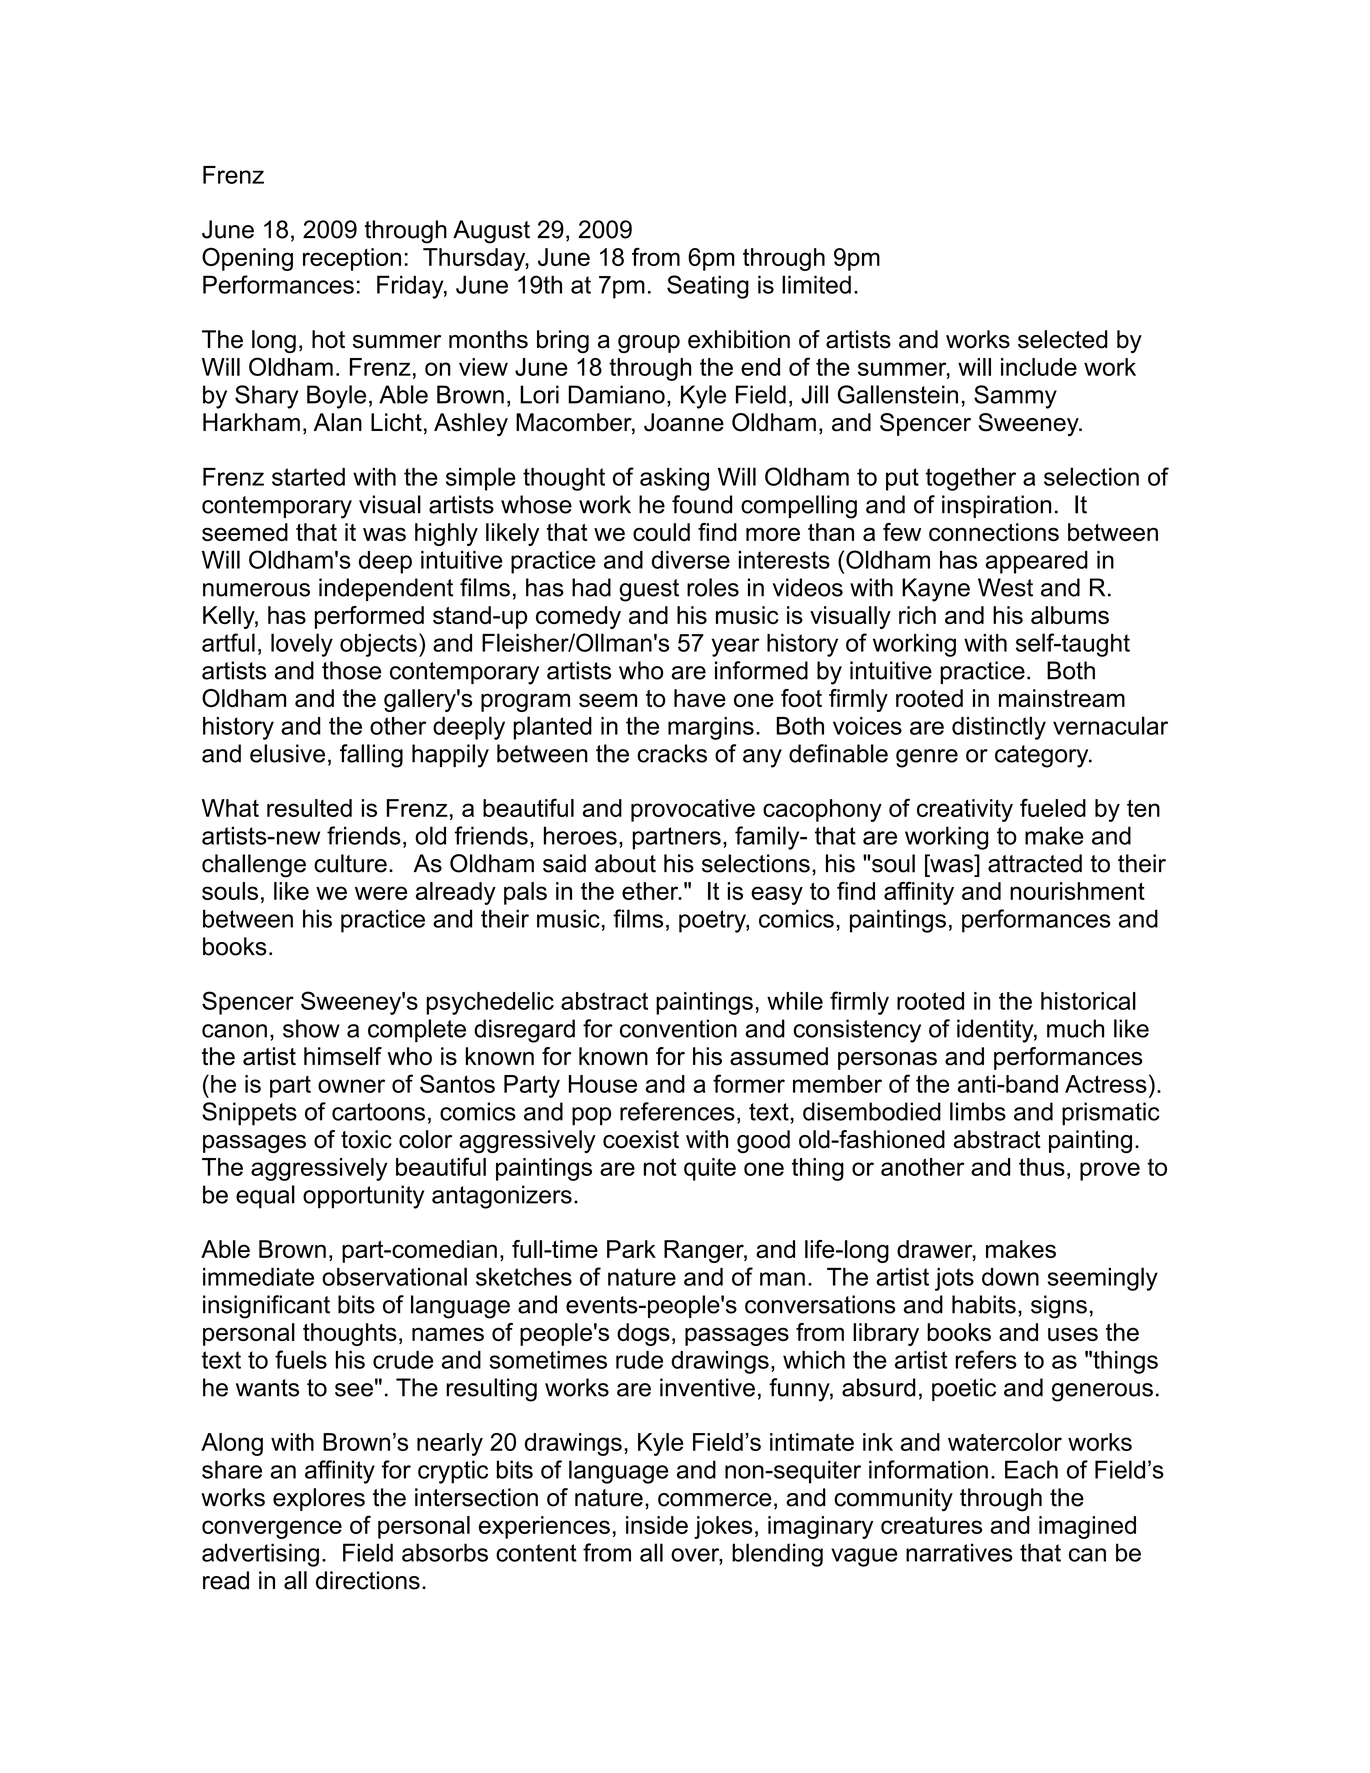  Describe the element at coordinates (352, 259) in the image. I see `reception` at that location.
